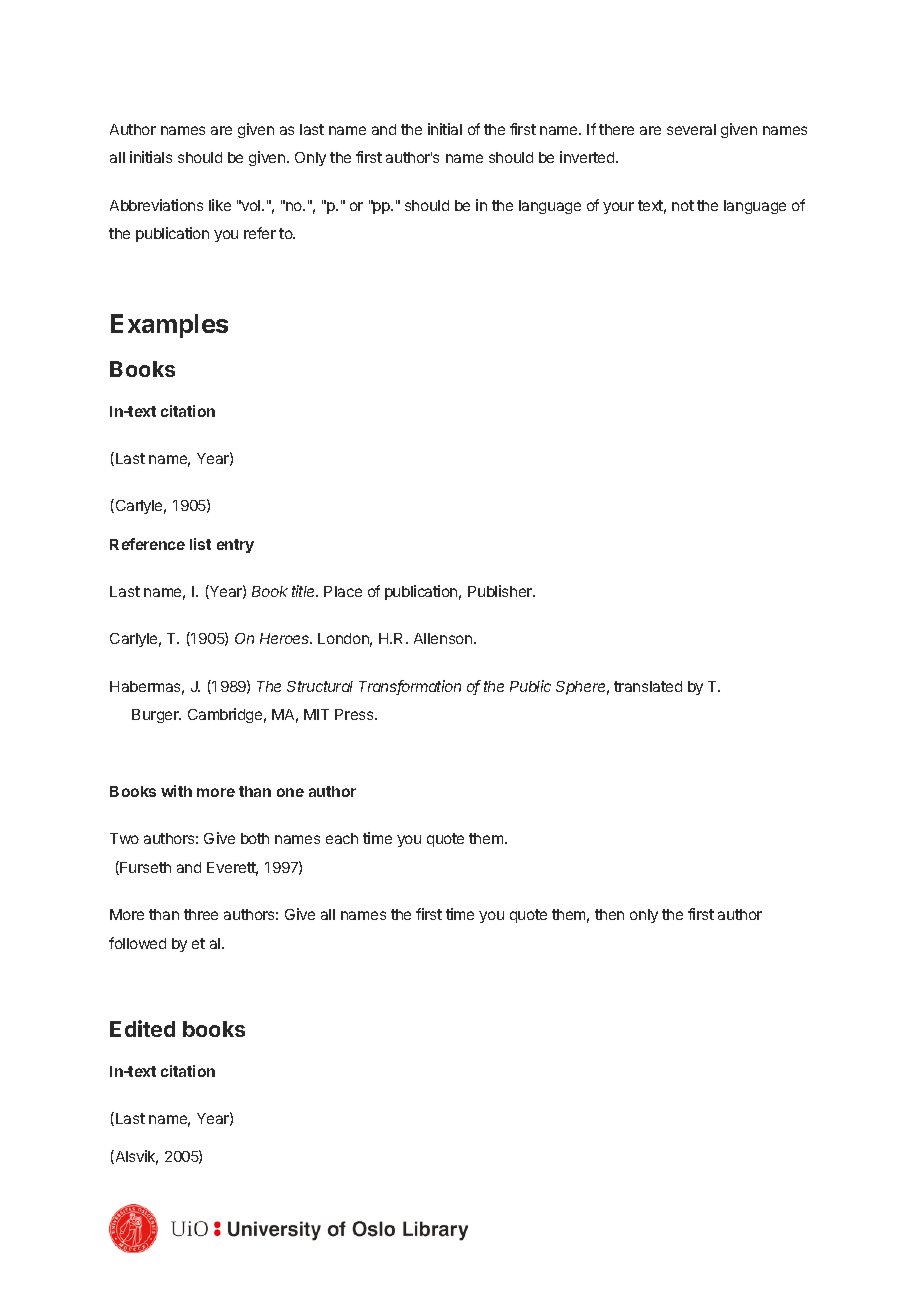 This document has width=924, height=1308. Describe the element at coordinates (200, 544) in the document. I see `list` at that location.
